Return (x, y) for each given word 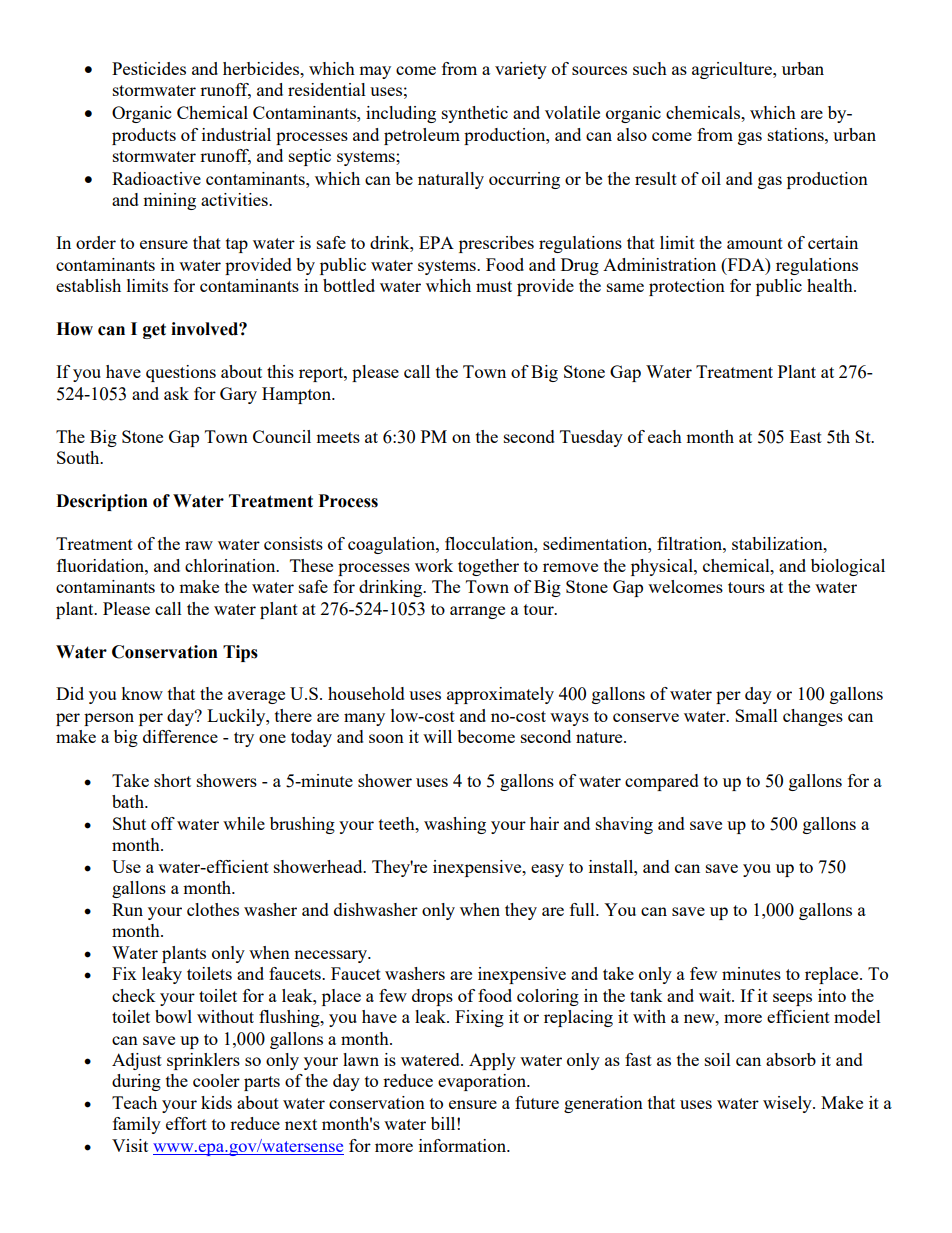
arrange (477, 612)
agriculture (733, 70)
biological (848, 567)
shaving (624, 825)
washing (455, 825)
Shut (129, 823)
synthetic (475, 114)
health (831, 285)
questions (181, 373)
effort (186, 1123)
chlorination (231, 565)
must (494, 286)
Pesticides (149, 68)
